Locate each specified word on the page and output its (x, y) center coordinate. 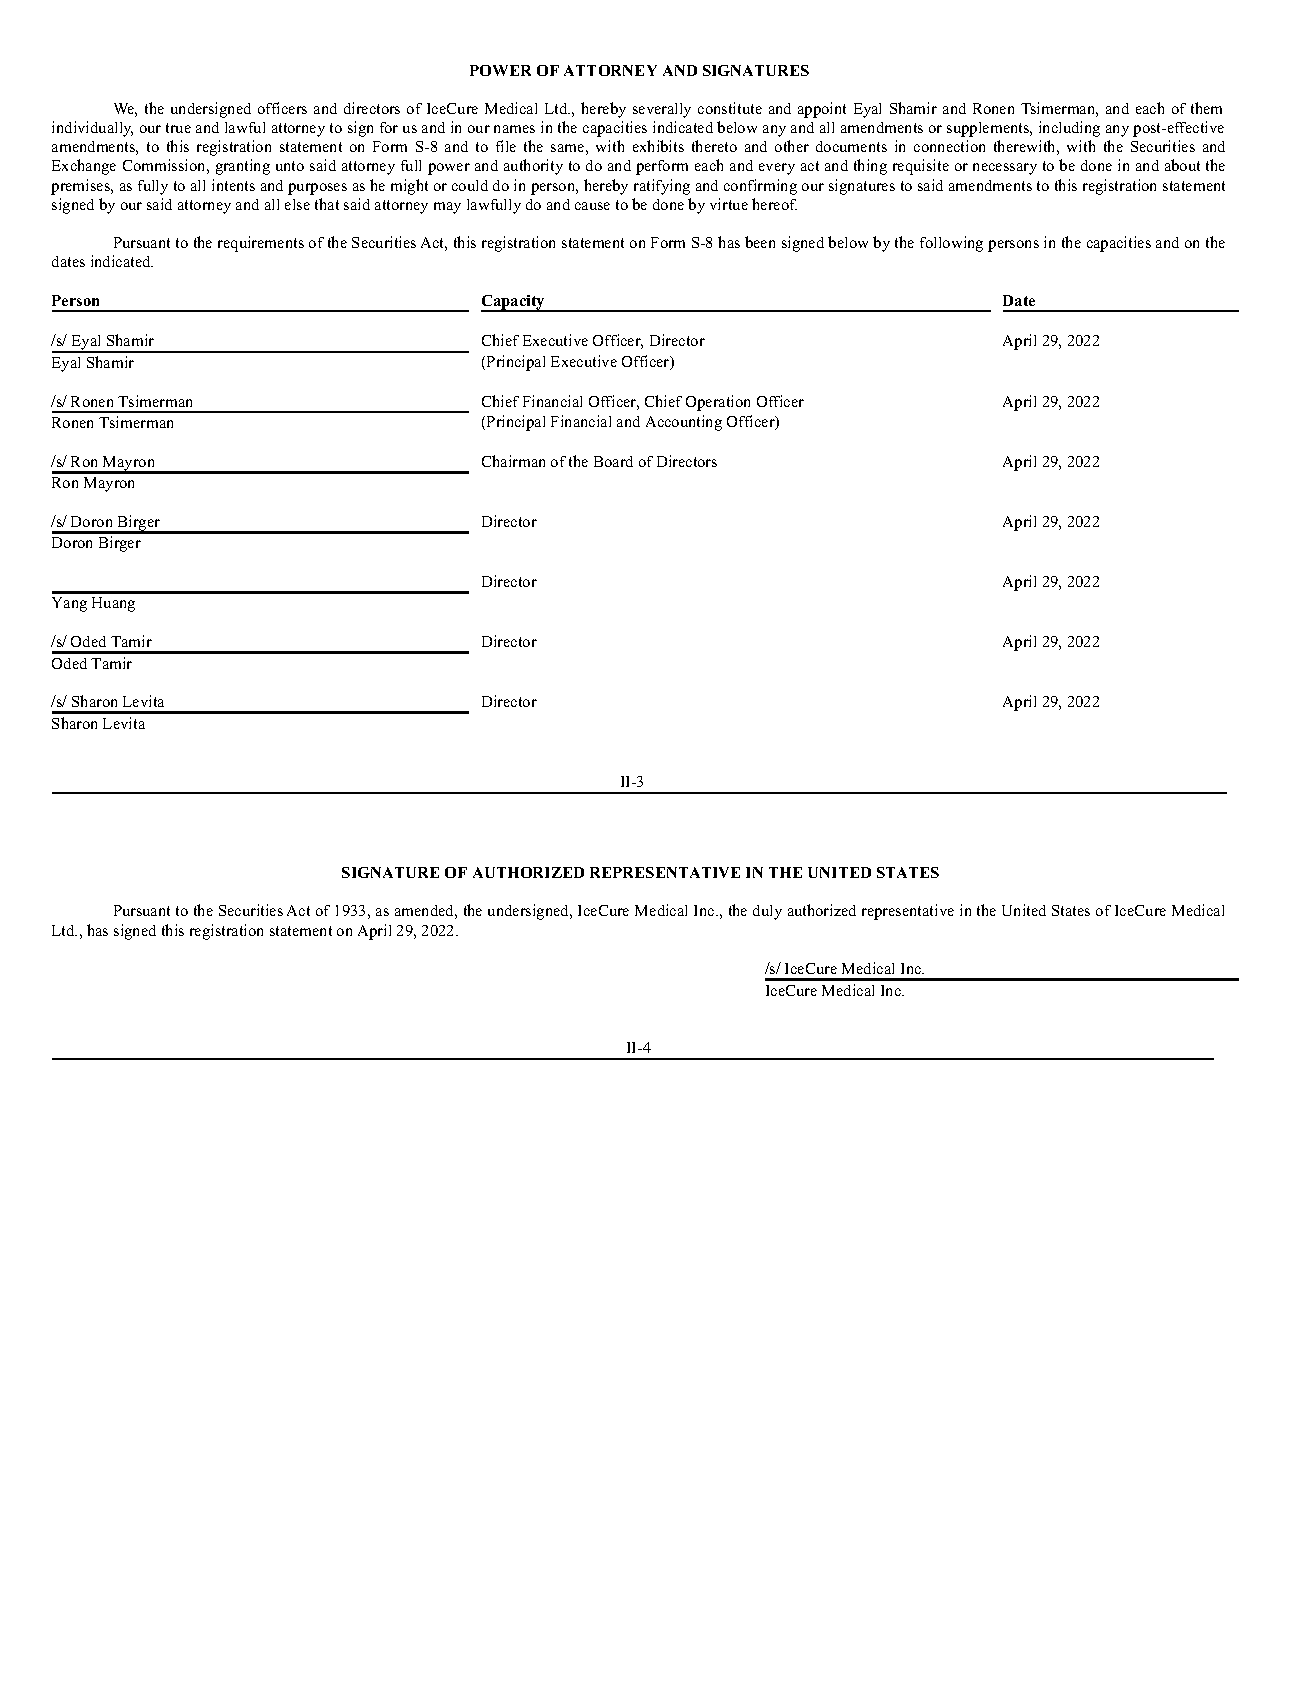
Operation (718, 403)
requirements (261, 244)
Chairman (513, 461)
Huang (113, 604)
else (297, 204)
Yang (69, 604)
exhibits (658, 146)
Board (613, 461)
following (951, 244)
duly (767, 912)
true (178, 128)
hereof (774, 204)
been (760, 242)
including (1069, 129)
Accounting (684, 423)
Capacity (514, 303)
